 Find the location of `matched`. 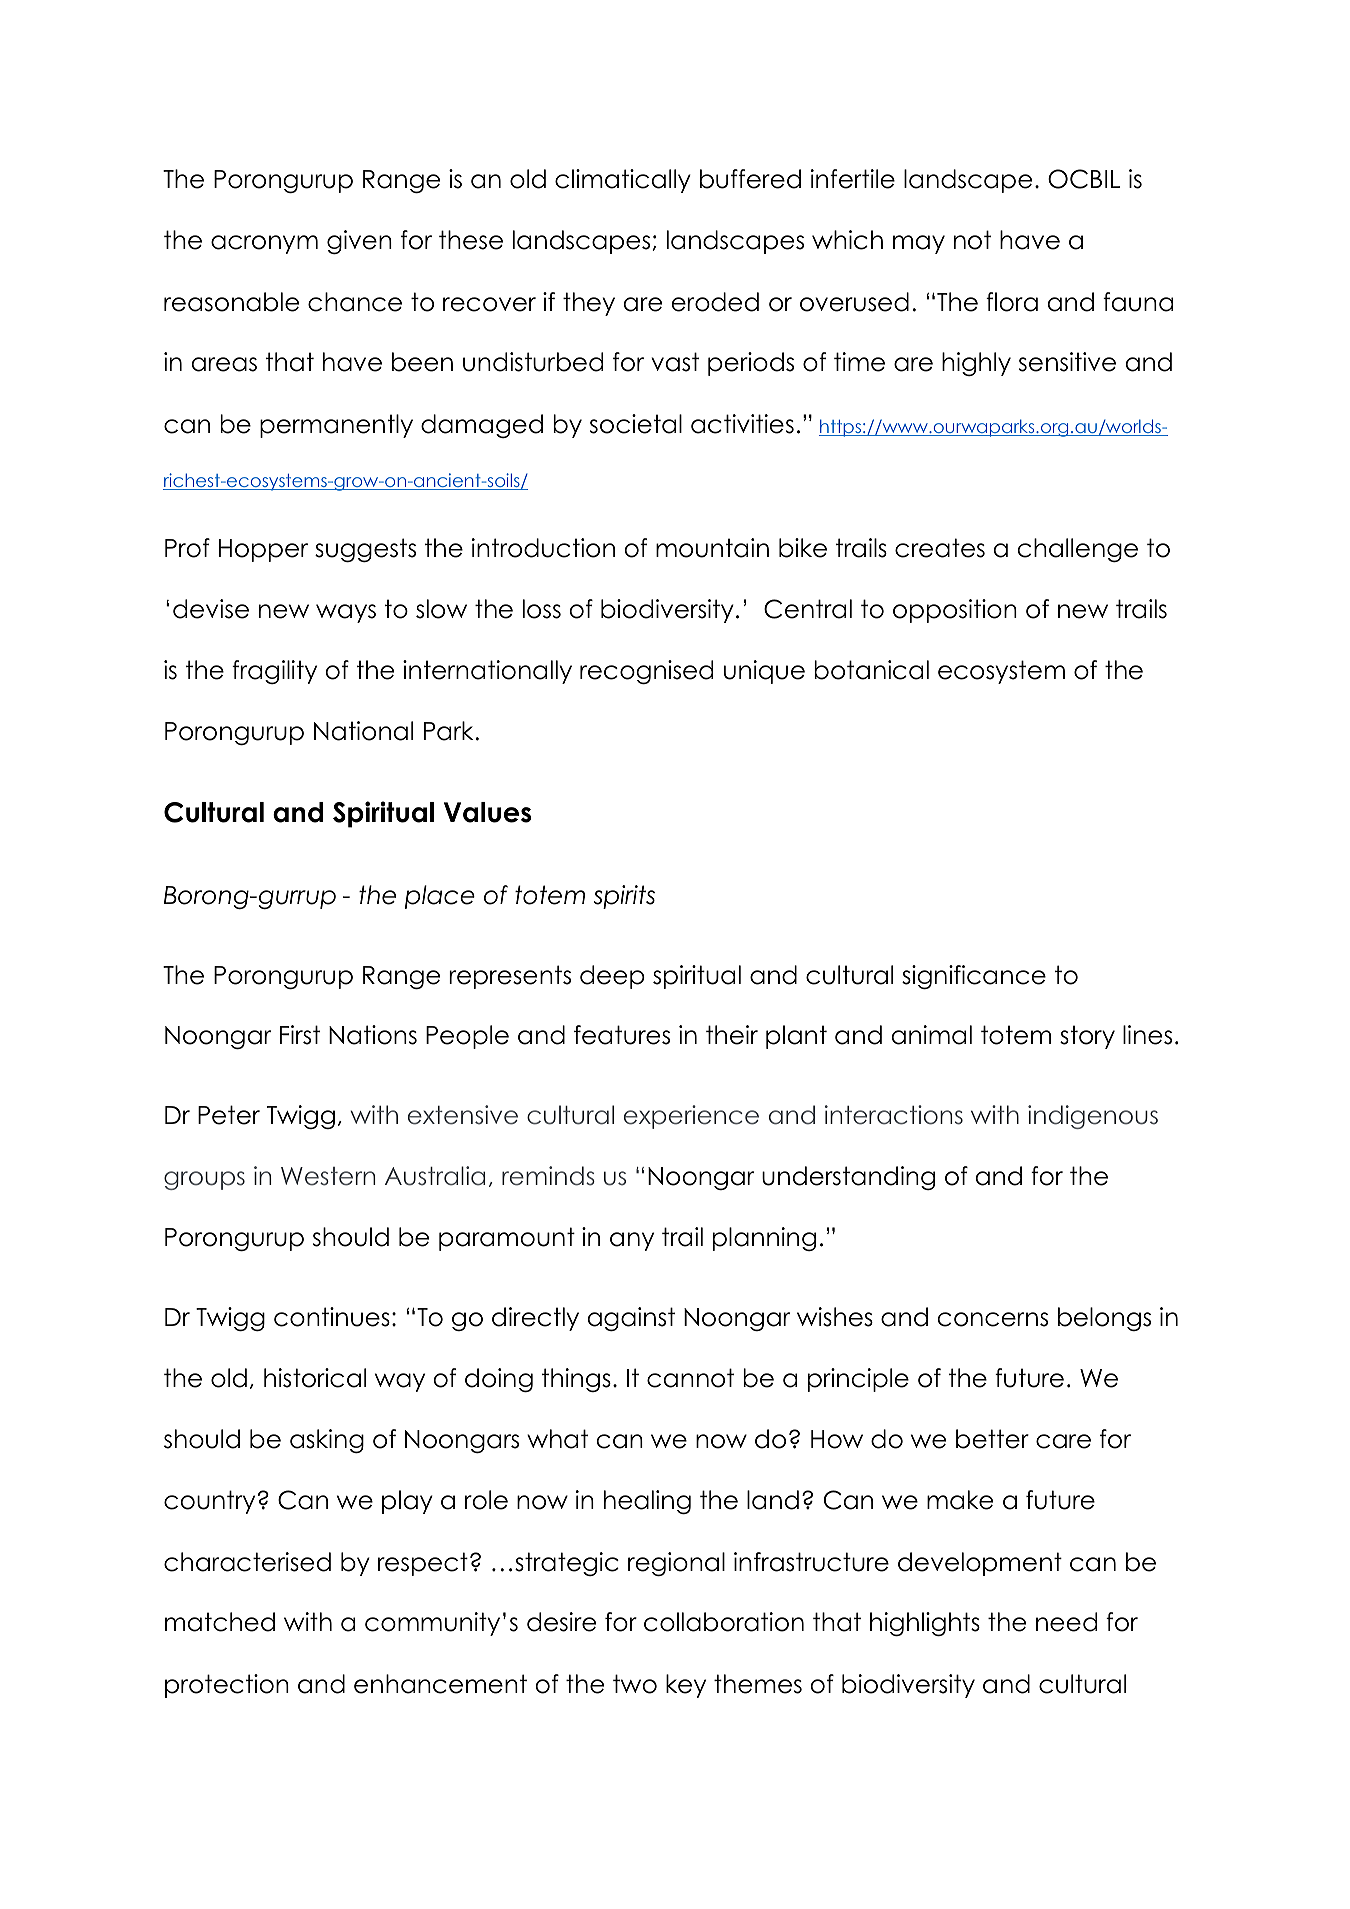

matched is located at coordinates (220, 1622).
